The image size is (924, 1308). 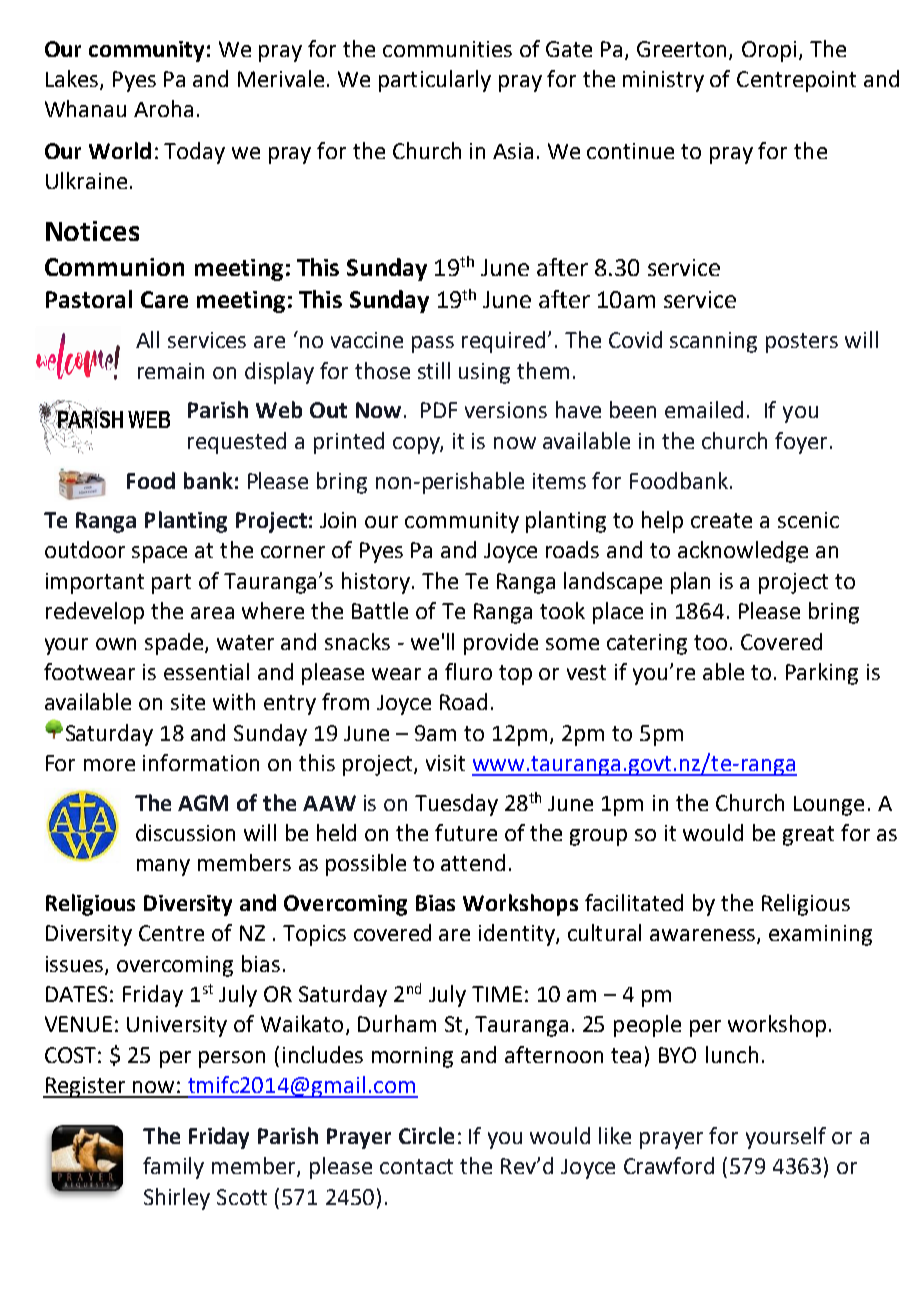 I want to click on AGM, so click(x=203, y=803).
